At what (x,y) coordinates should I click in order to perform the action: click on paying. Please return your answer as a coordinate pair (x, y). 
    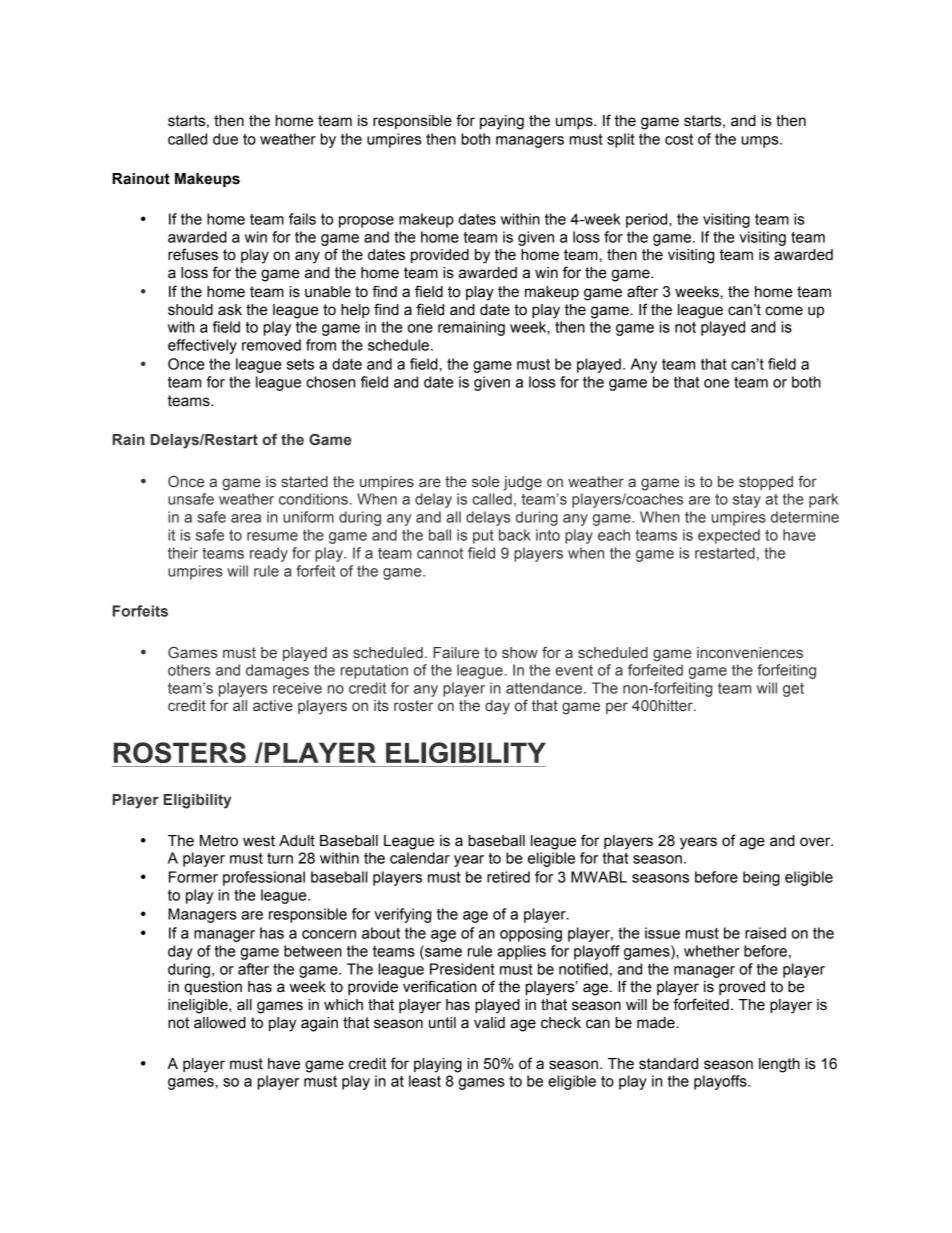
    Looking at the image, I should click on (502, 122).
